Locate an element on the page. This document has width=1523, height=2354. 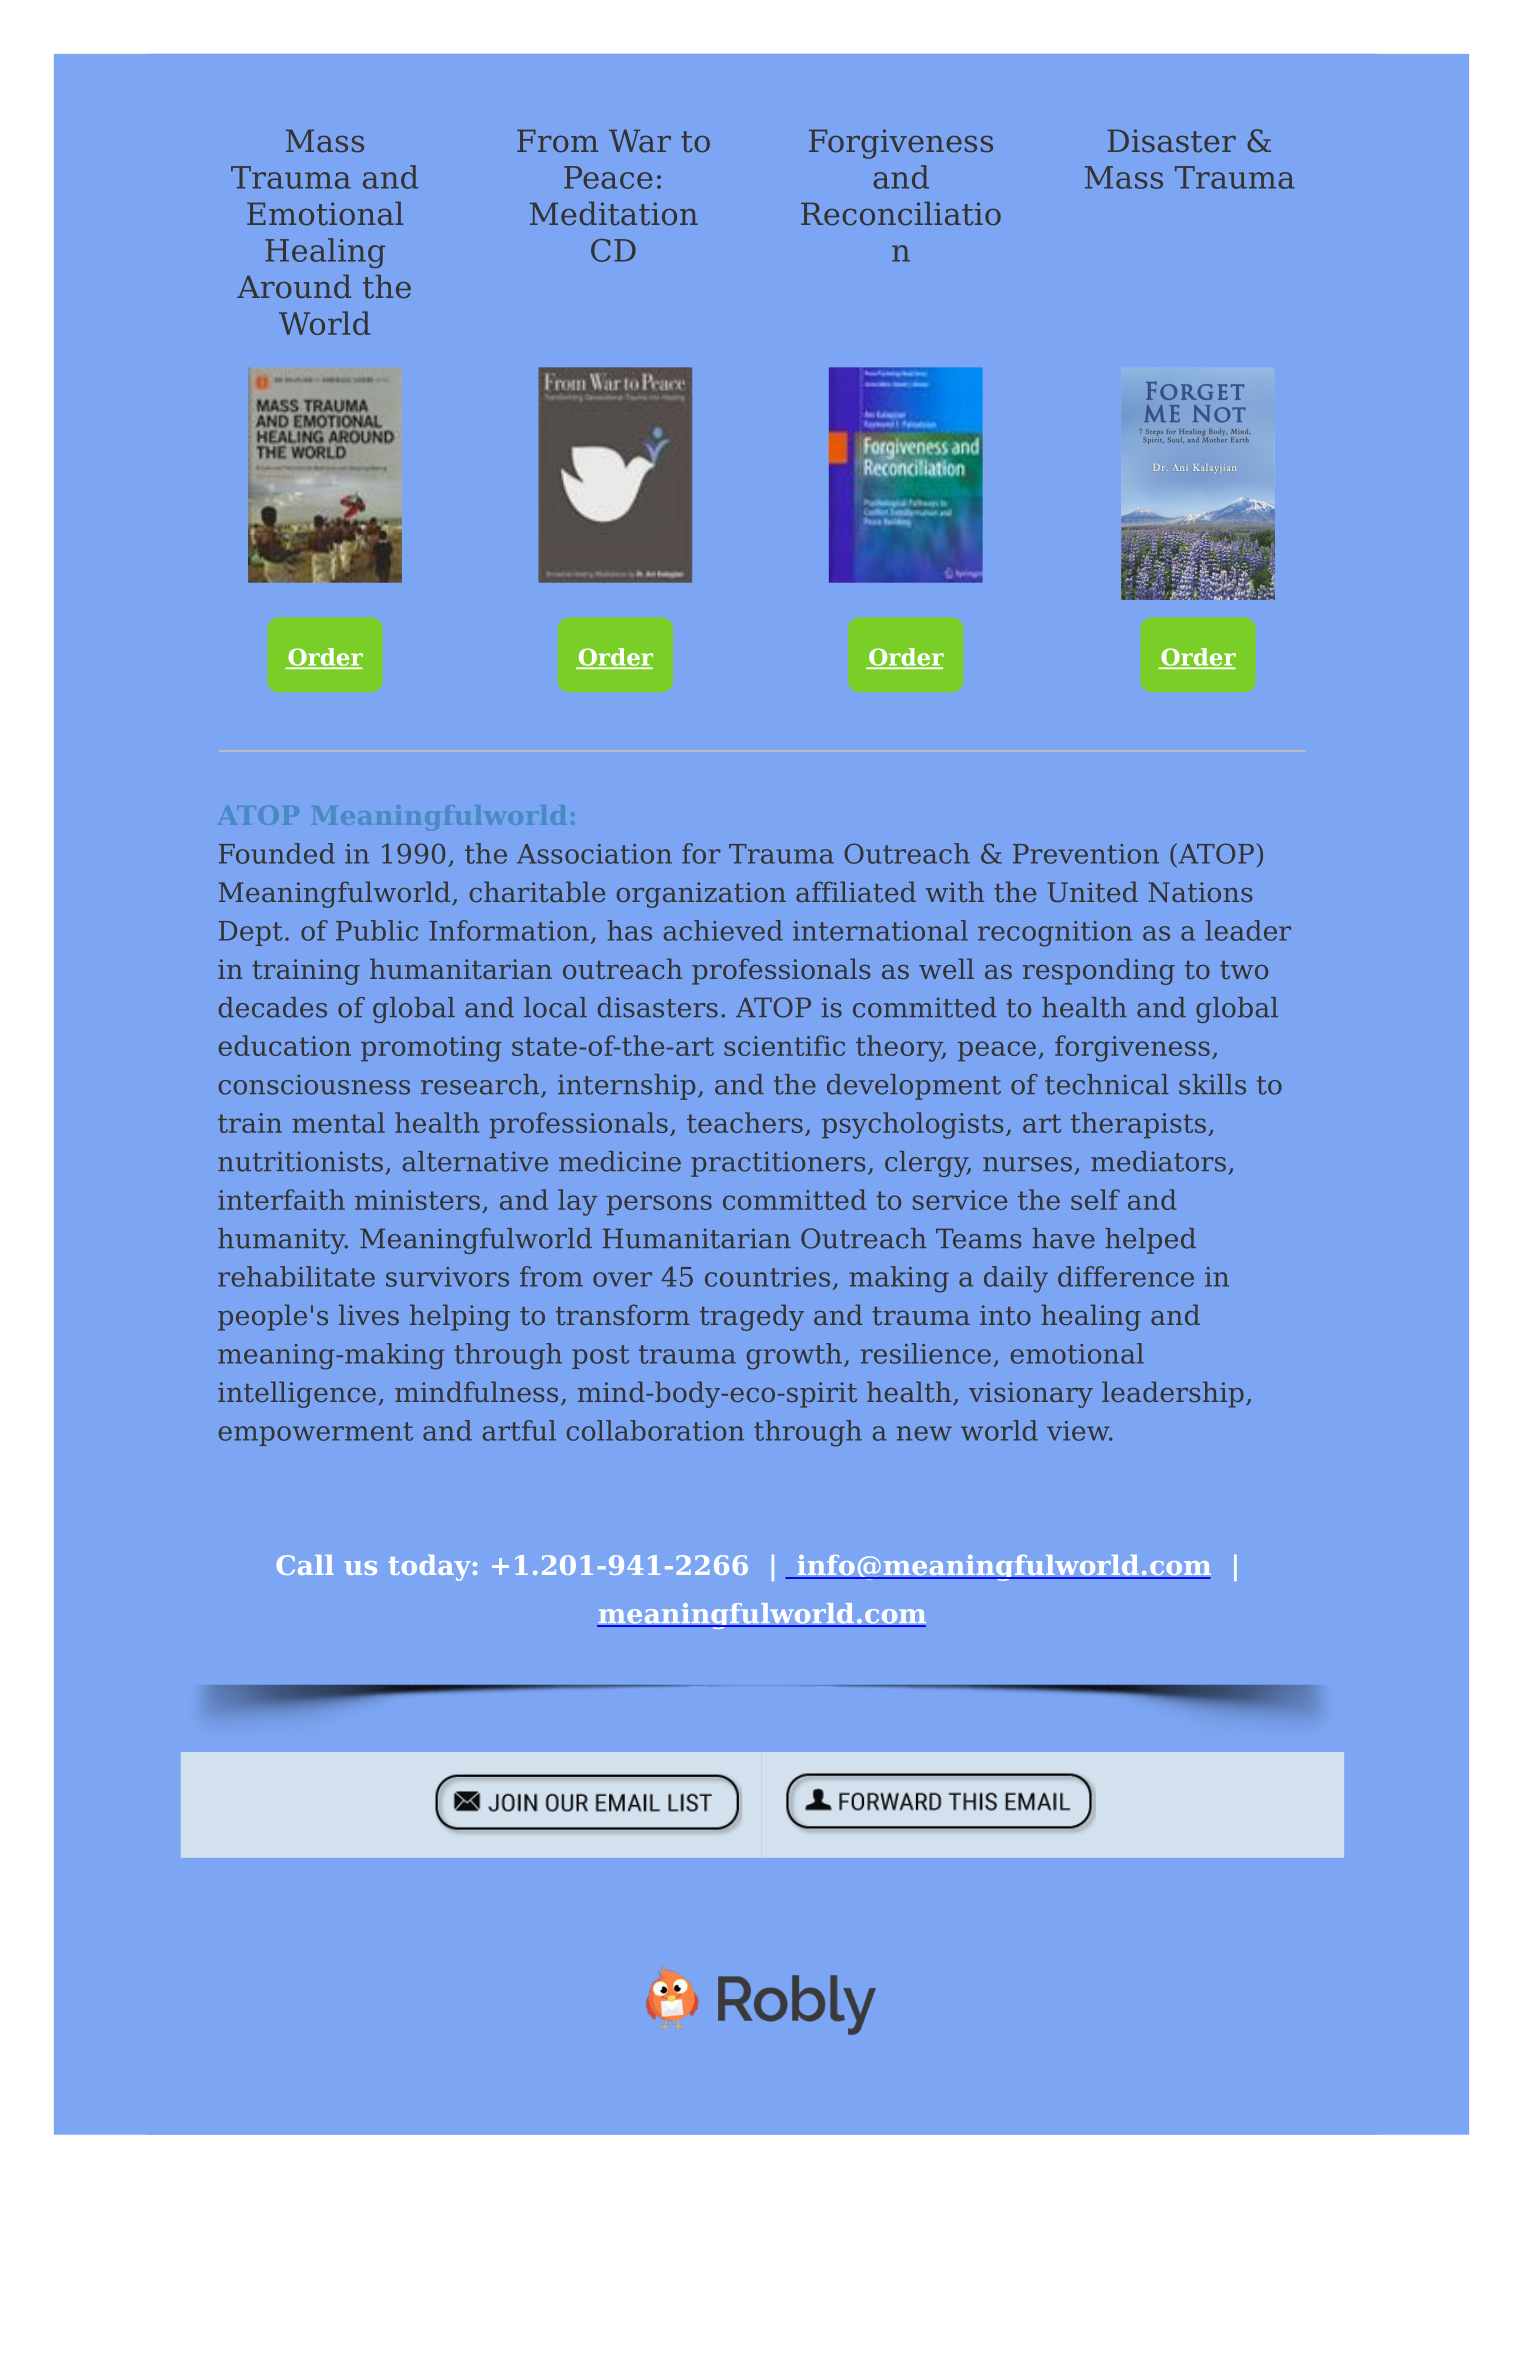
consciousness is located at coordinates (314, 1084).
